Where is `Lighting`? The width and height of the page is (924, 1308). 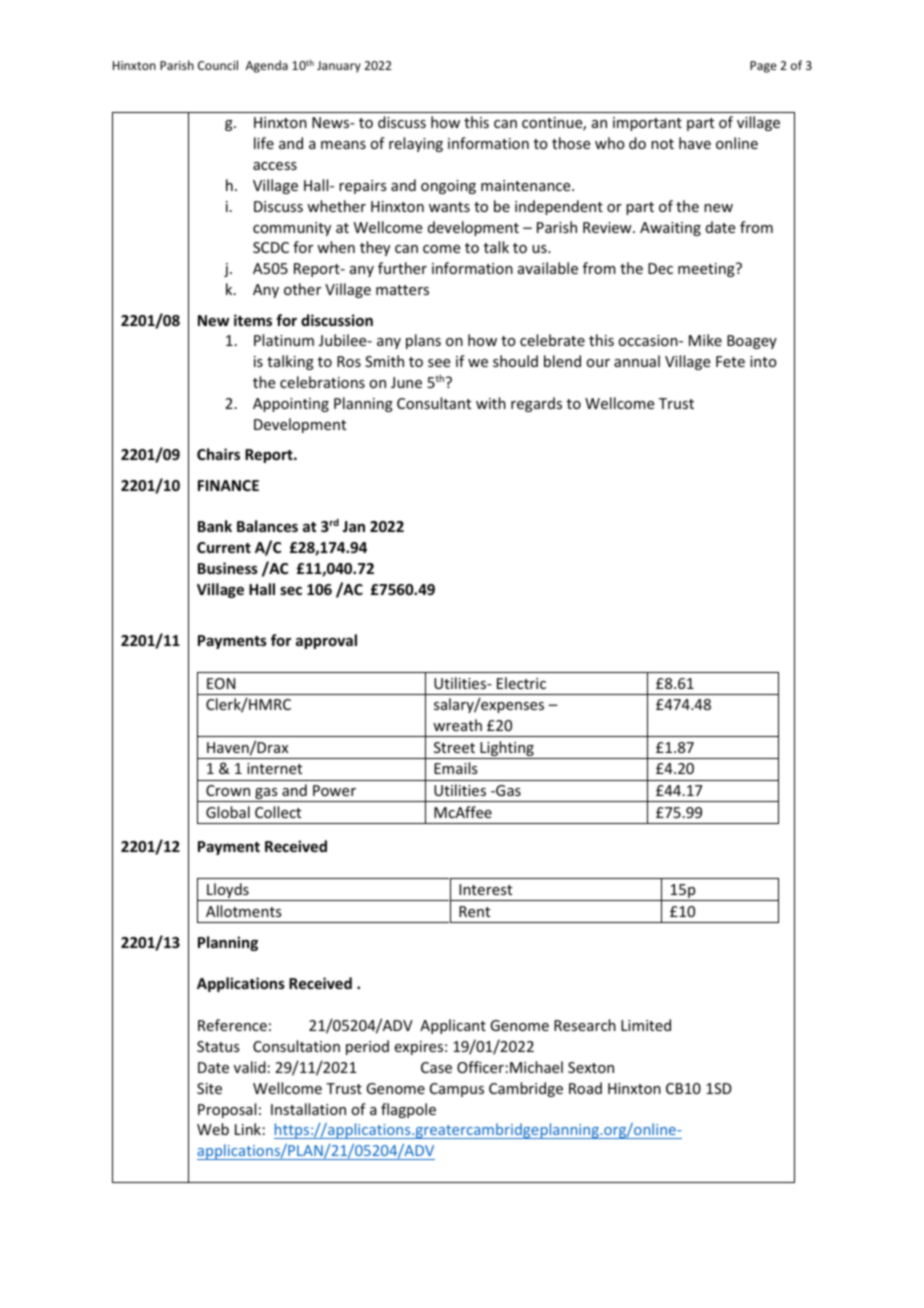
Lighting is located at coordinates (507, 750).
